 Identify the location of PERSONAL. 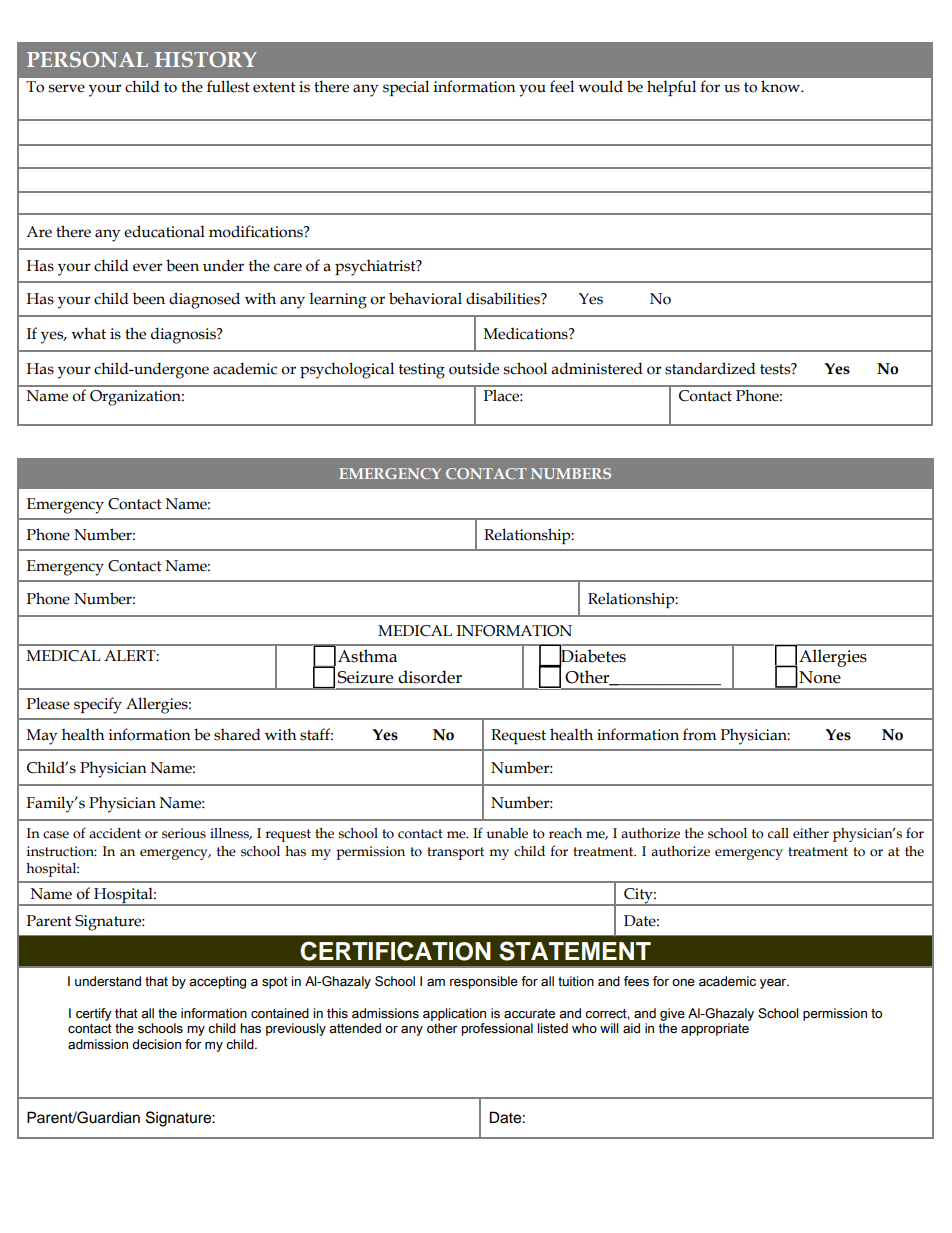
(87, 59).
